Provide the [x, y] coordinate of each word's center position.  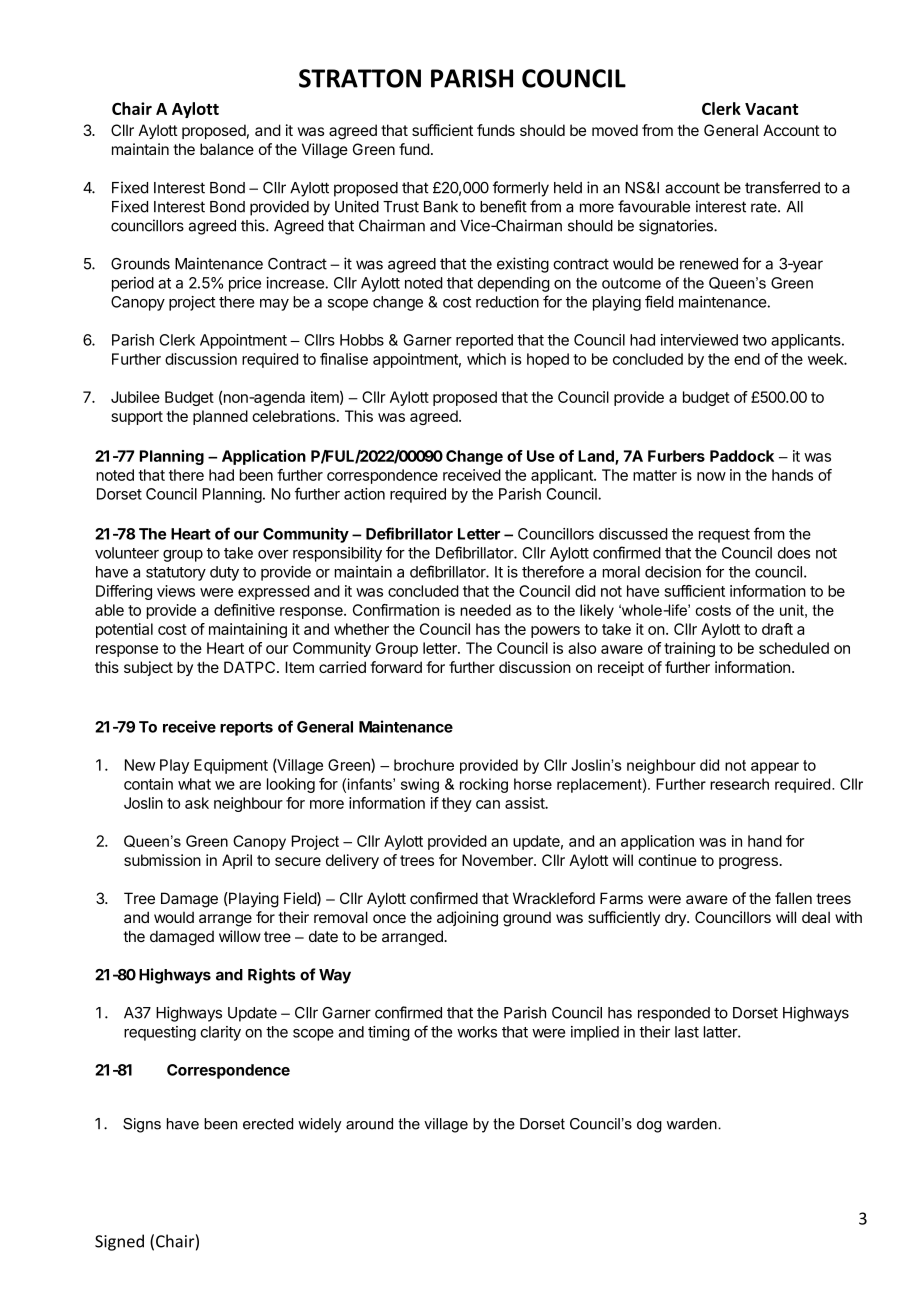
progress [749, 863]
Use [541, 456]
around [369, 1124]
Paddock [742, 456]
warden [693, 1124]
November [498, 860]
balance [227, 149]
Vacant [771, 109]
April [237, 861]
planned [220, 417]
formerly [520, 189]
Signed [119, 1242]
